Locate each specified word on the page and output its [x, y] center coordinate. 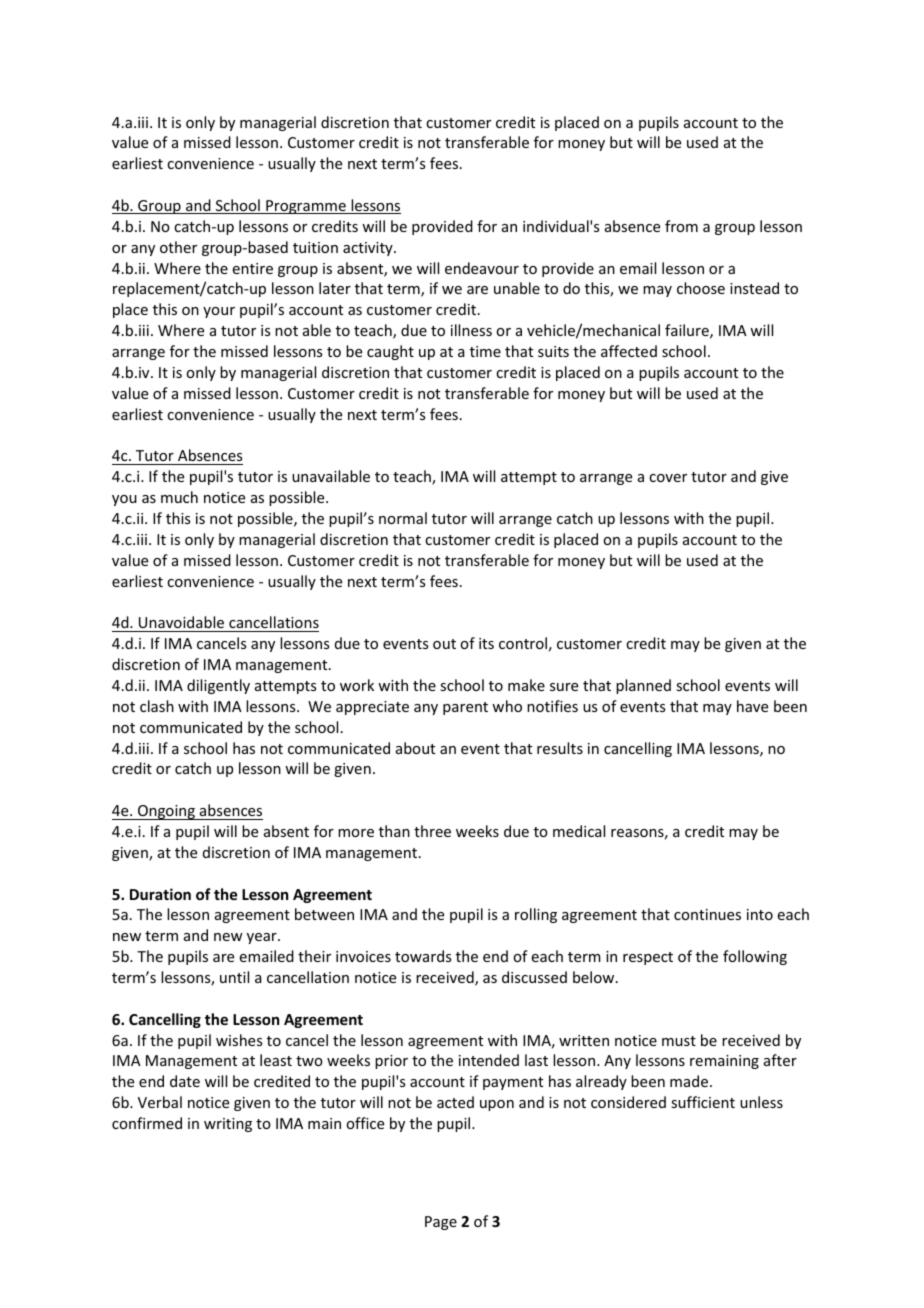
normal [403, 518]
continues [707, 914]
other [178, 247]
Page [441, 1223]
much [179, 497]
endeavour [482, 268]
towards [423, 956]
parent [465, 708]
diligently [218, 686]
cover [668, 478]
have [752, 706]
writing [228, 1125]
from [681, 226]
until [234, 977]
